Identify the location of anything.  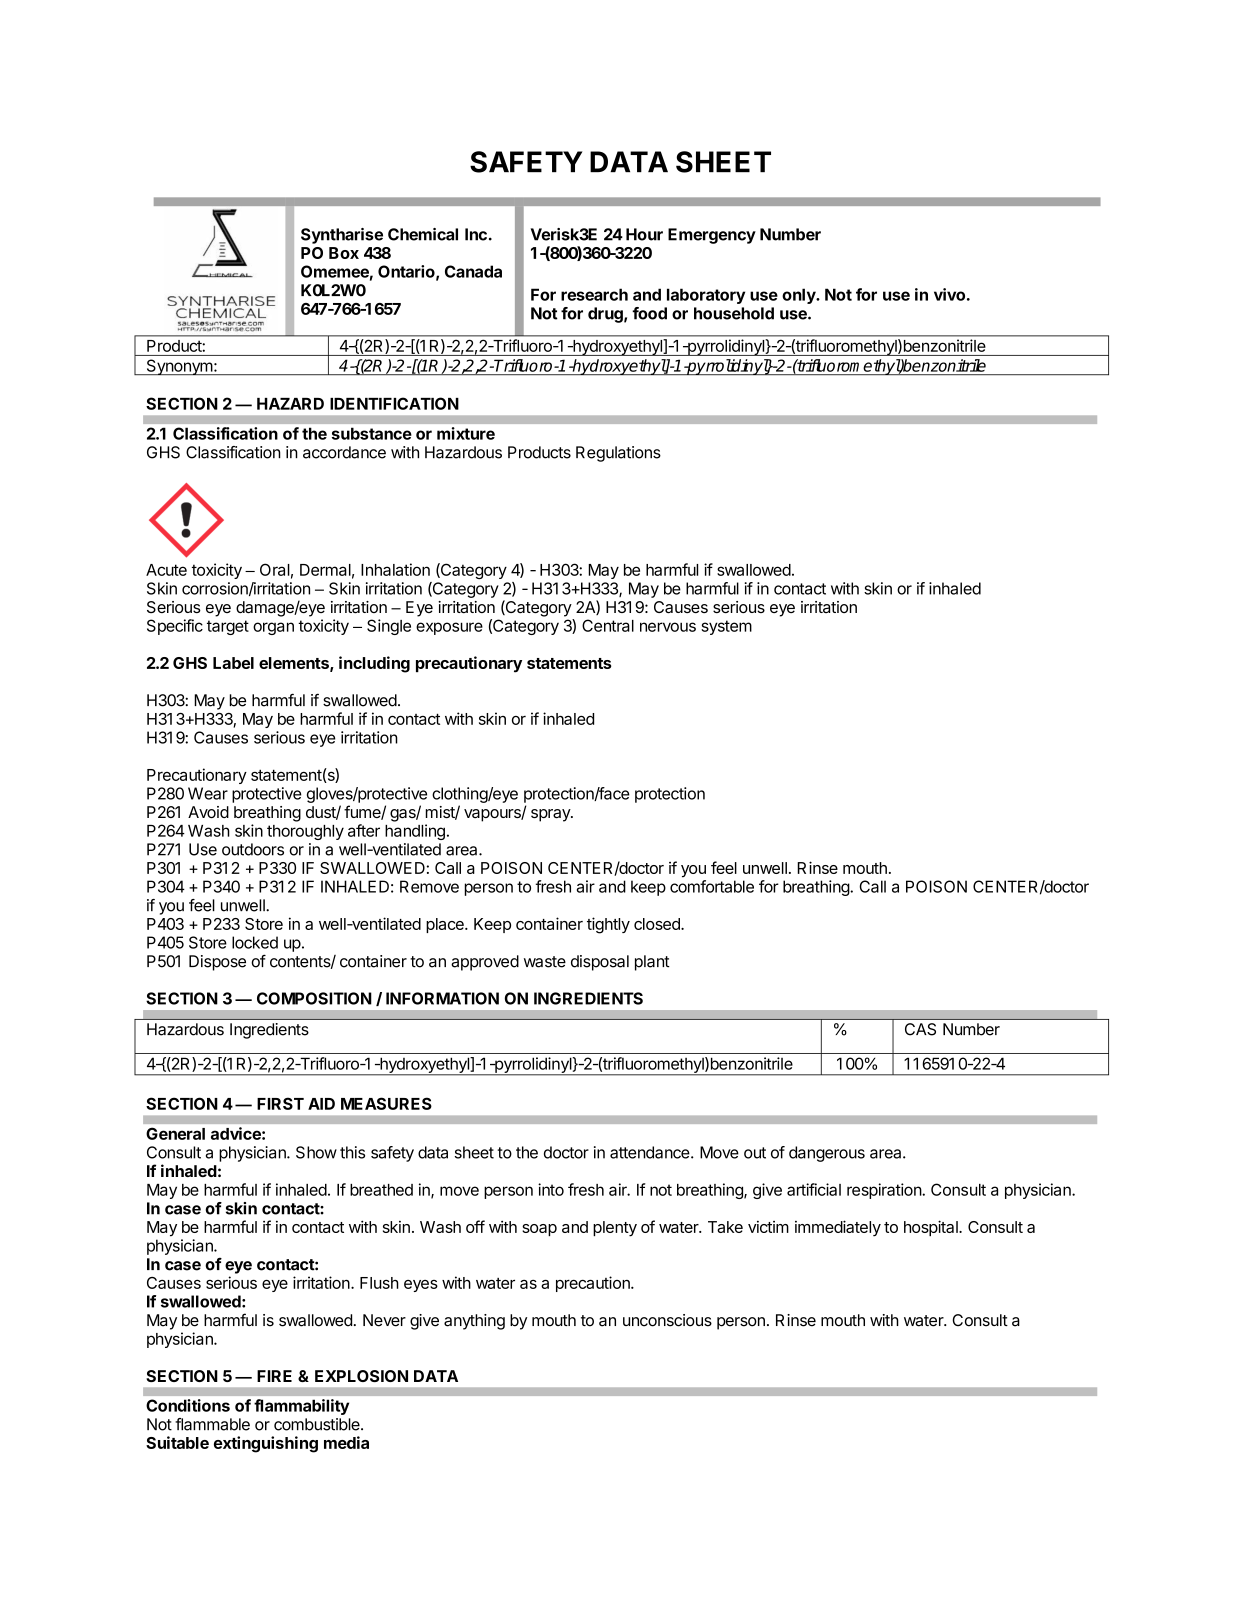
(474, 1322).
